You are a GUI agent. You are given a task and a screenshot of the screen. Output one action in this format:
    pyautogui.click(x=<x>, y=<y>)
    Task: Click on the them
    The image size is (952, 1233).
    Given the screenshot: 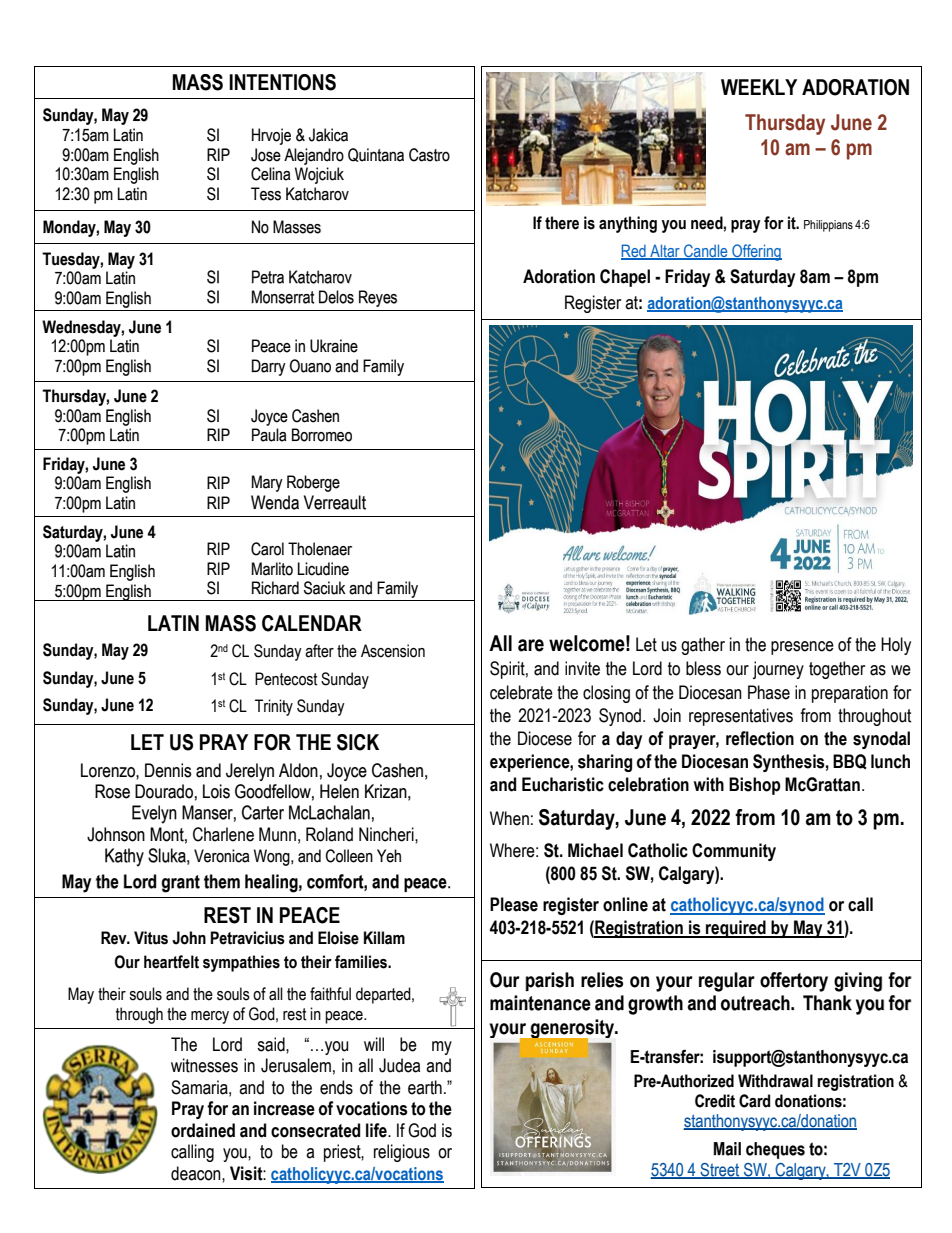 What is the action you would take?
    pyautogui.click(x=222, y=881)
